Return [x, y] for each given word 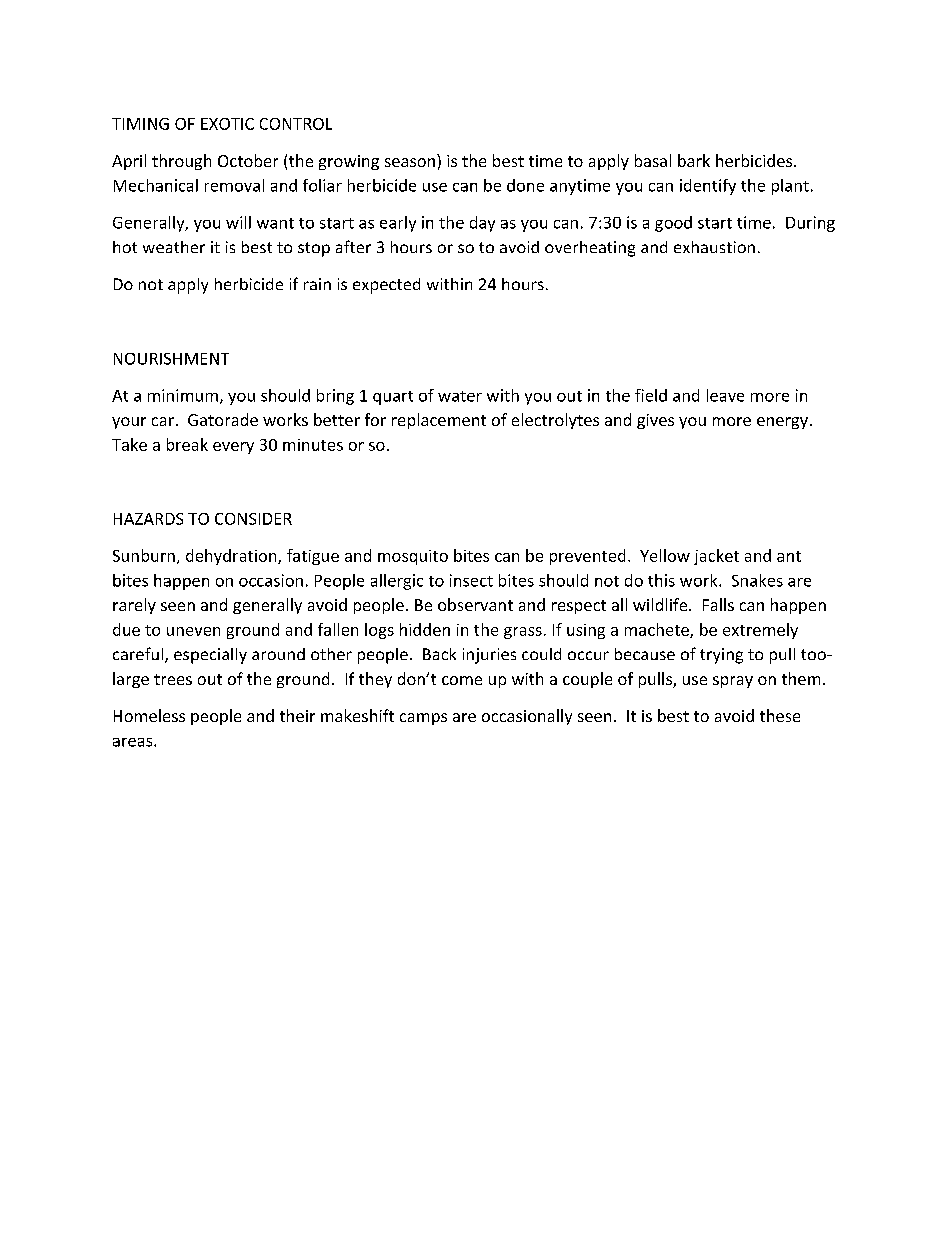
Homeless [149, 715]
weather [174, 247]
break [187, 444]
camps [423, 719]
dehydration [232, 557]
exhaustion [714, 247]
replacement [439, 421]
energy [782, 423]
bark [694, 160]
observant [475, 604]
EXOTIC [227, 124]
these [780, 715]
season [410, 162]
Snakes [757, 580]
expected [386, 286]
